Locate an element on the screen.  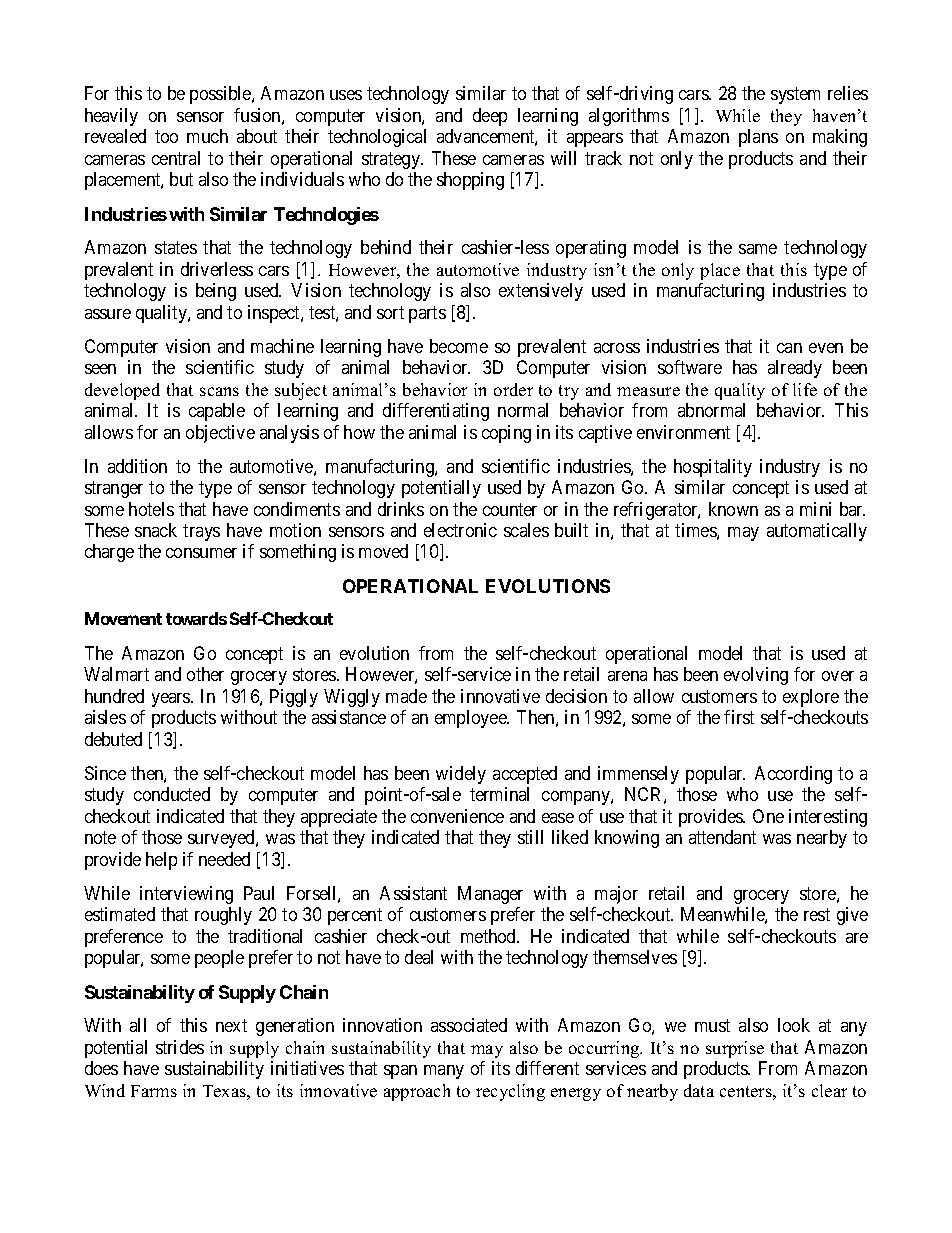
much is located at coordinates (207, 136).
